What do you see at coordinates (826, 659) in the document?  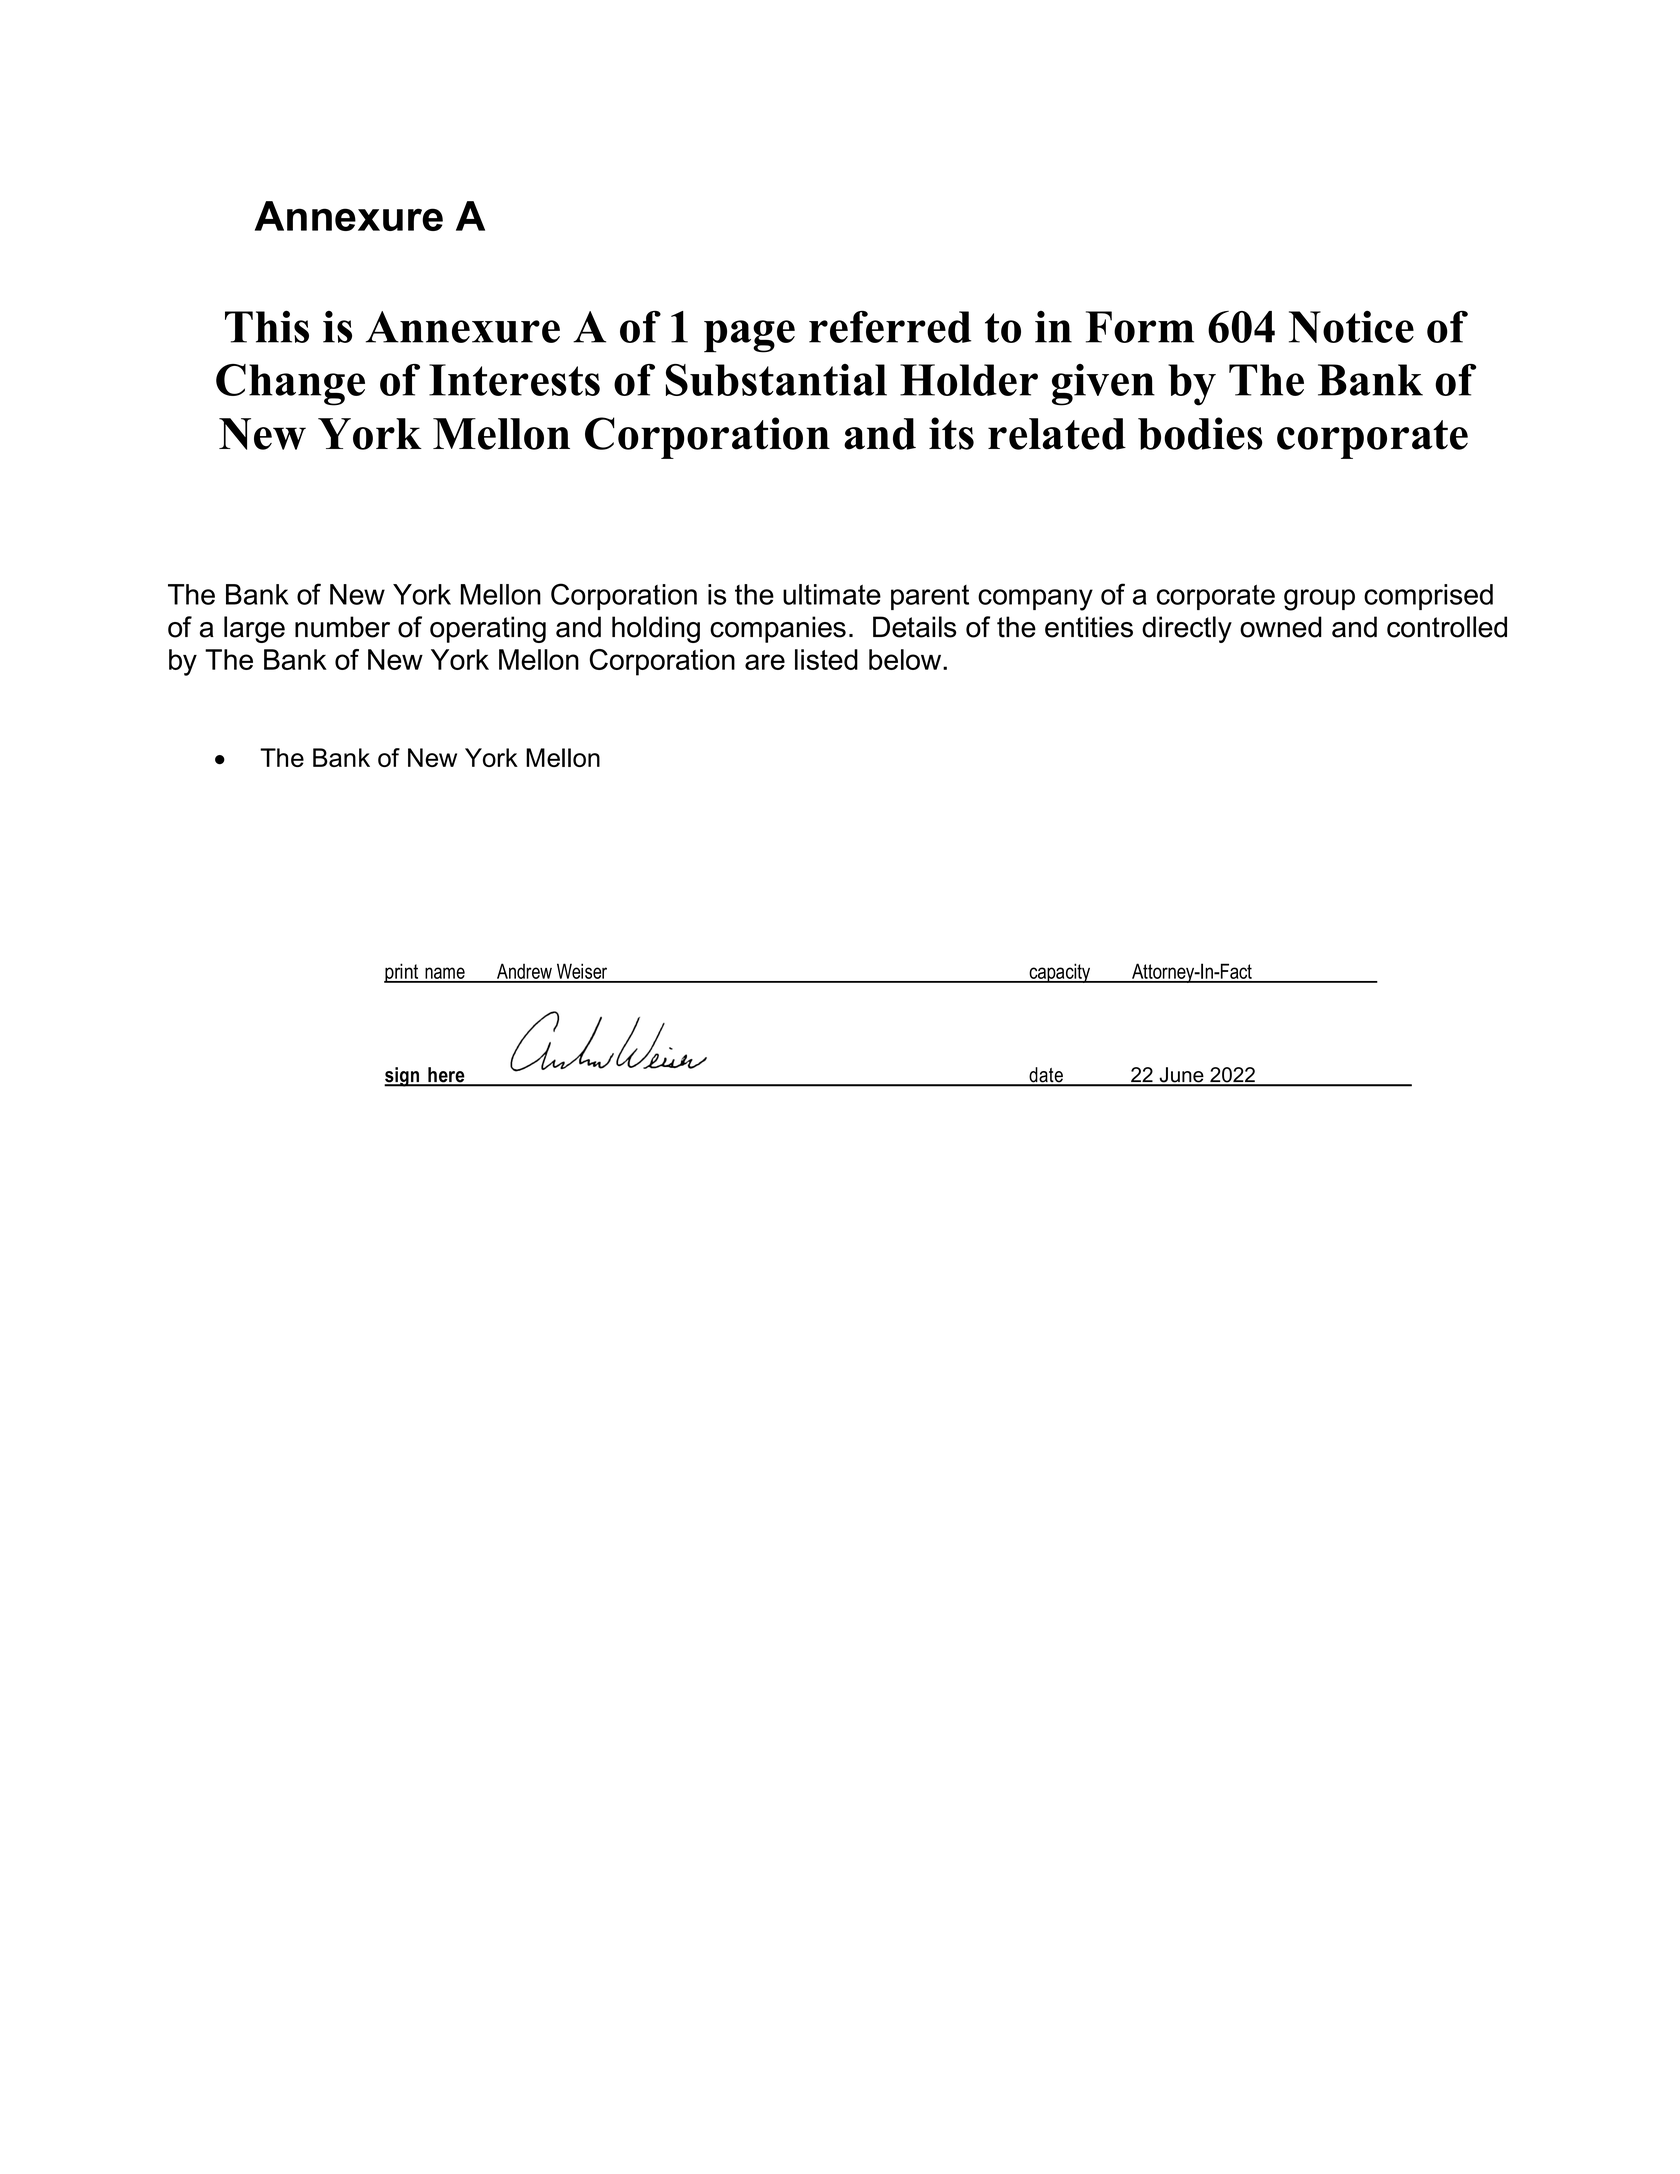 I see `listed` at bounding box center [826, 659].
